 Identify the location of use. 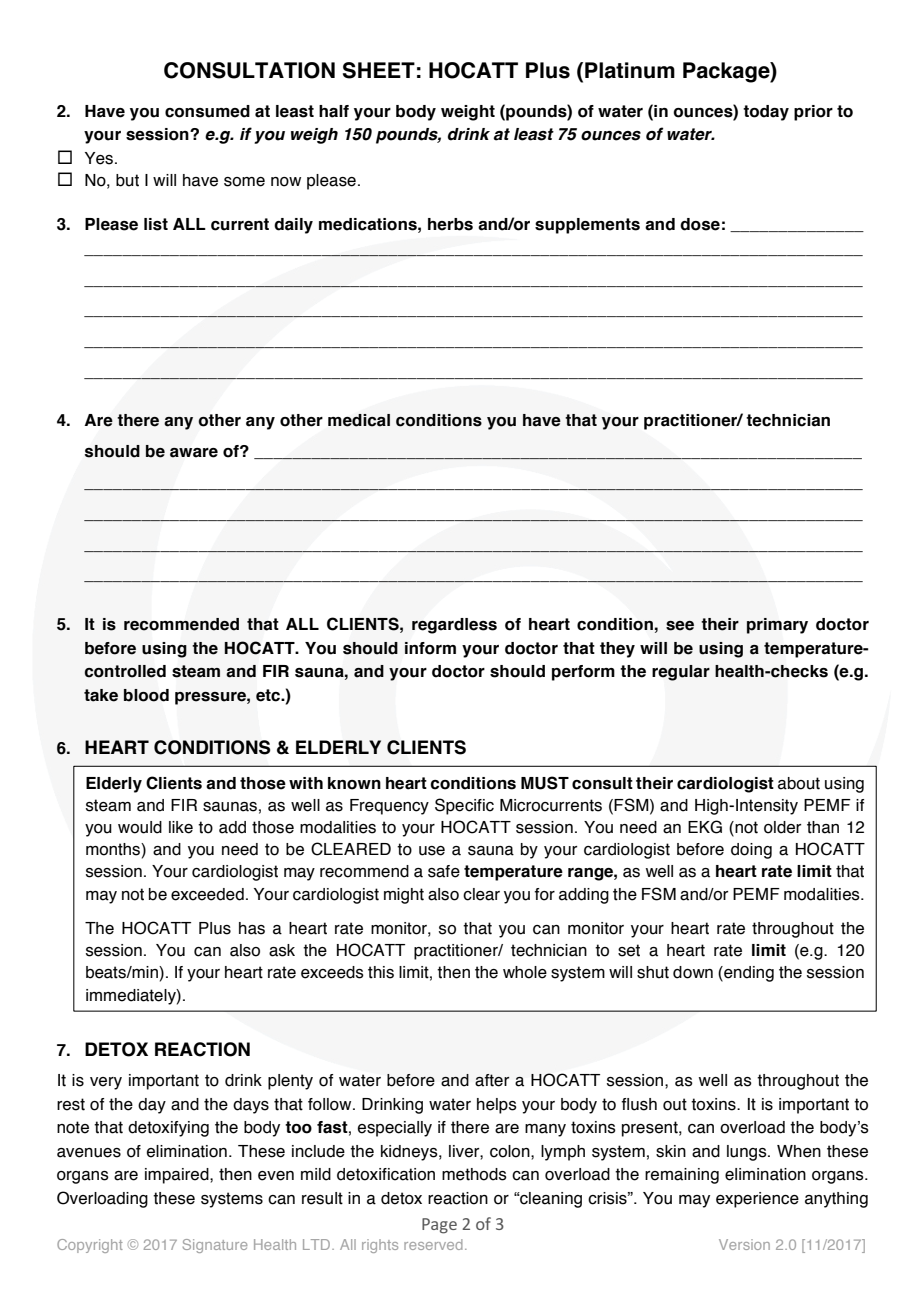
(432, 851).
